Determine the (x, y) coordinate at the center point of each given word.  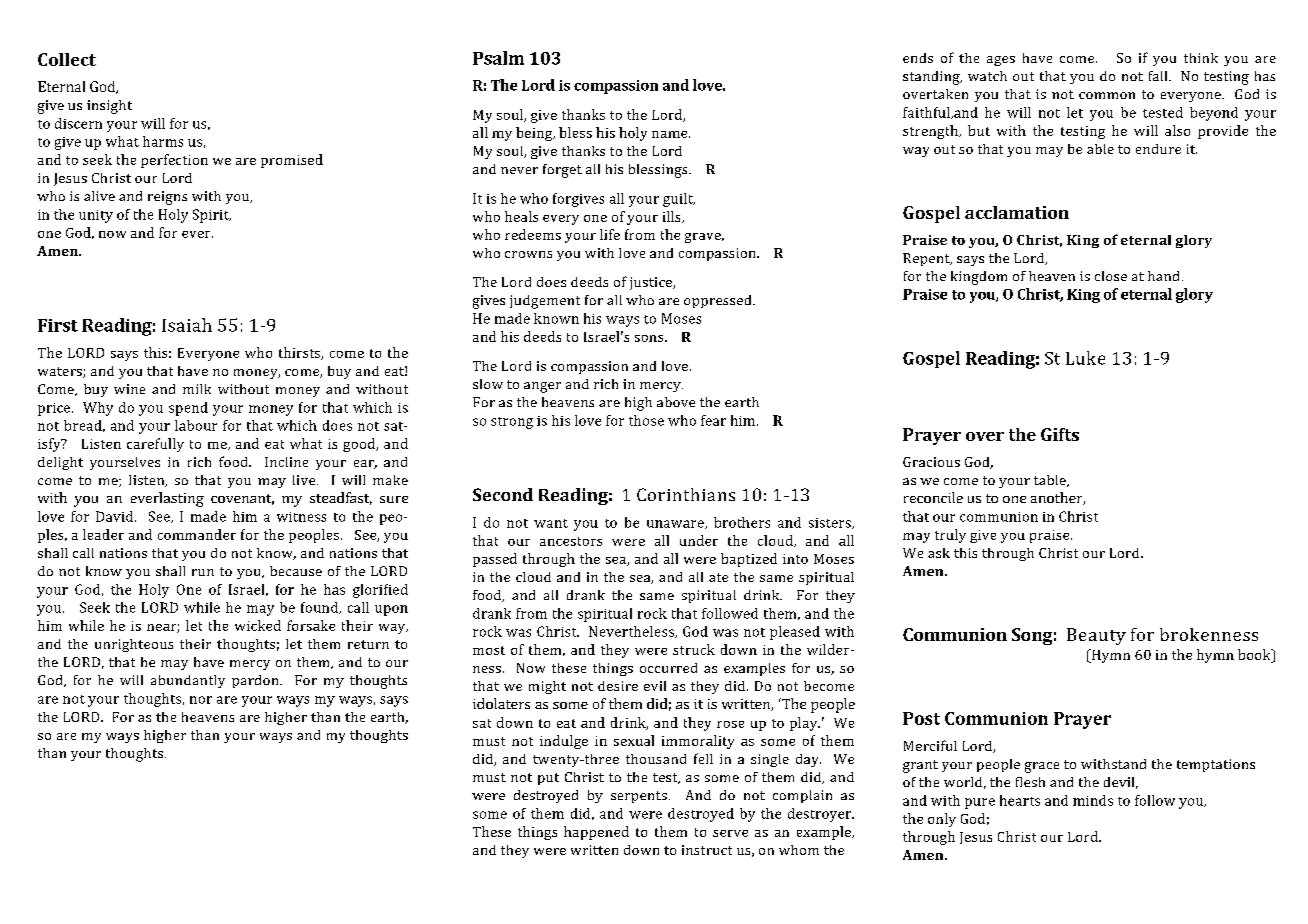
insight (109, 107)
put (548, 779)
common (1107, 95)
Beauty (1096, 636)
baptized (749, 560)
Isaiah (187, 325)
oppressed (719, 301)
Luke (1085, 358)
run (203, 572)
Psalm (498, 58)
